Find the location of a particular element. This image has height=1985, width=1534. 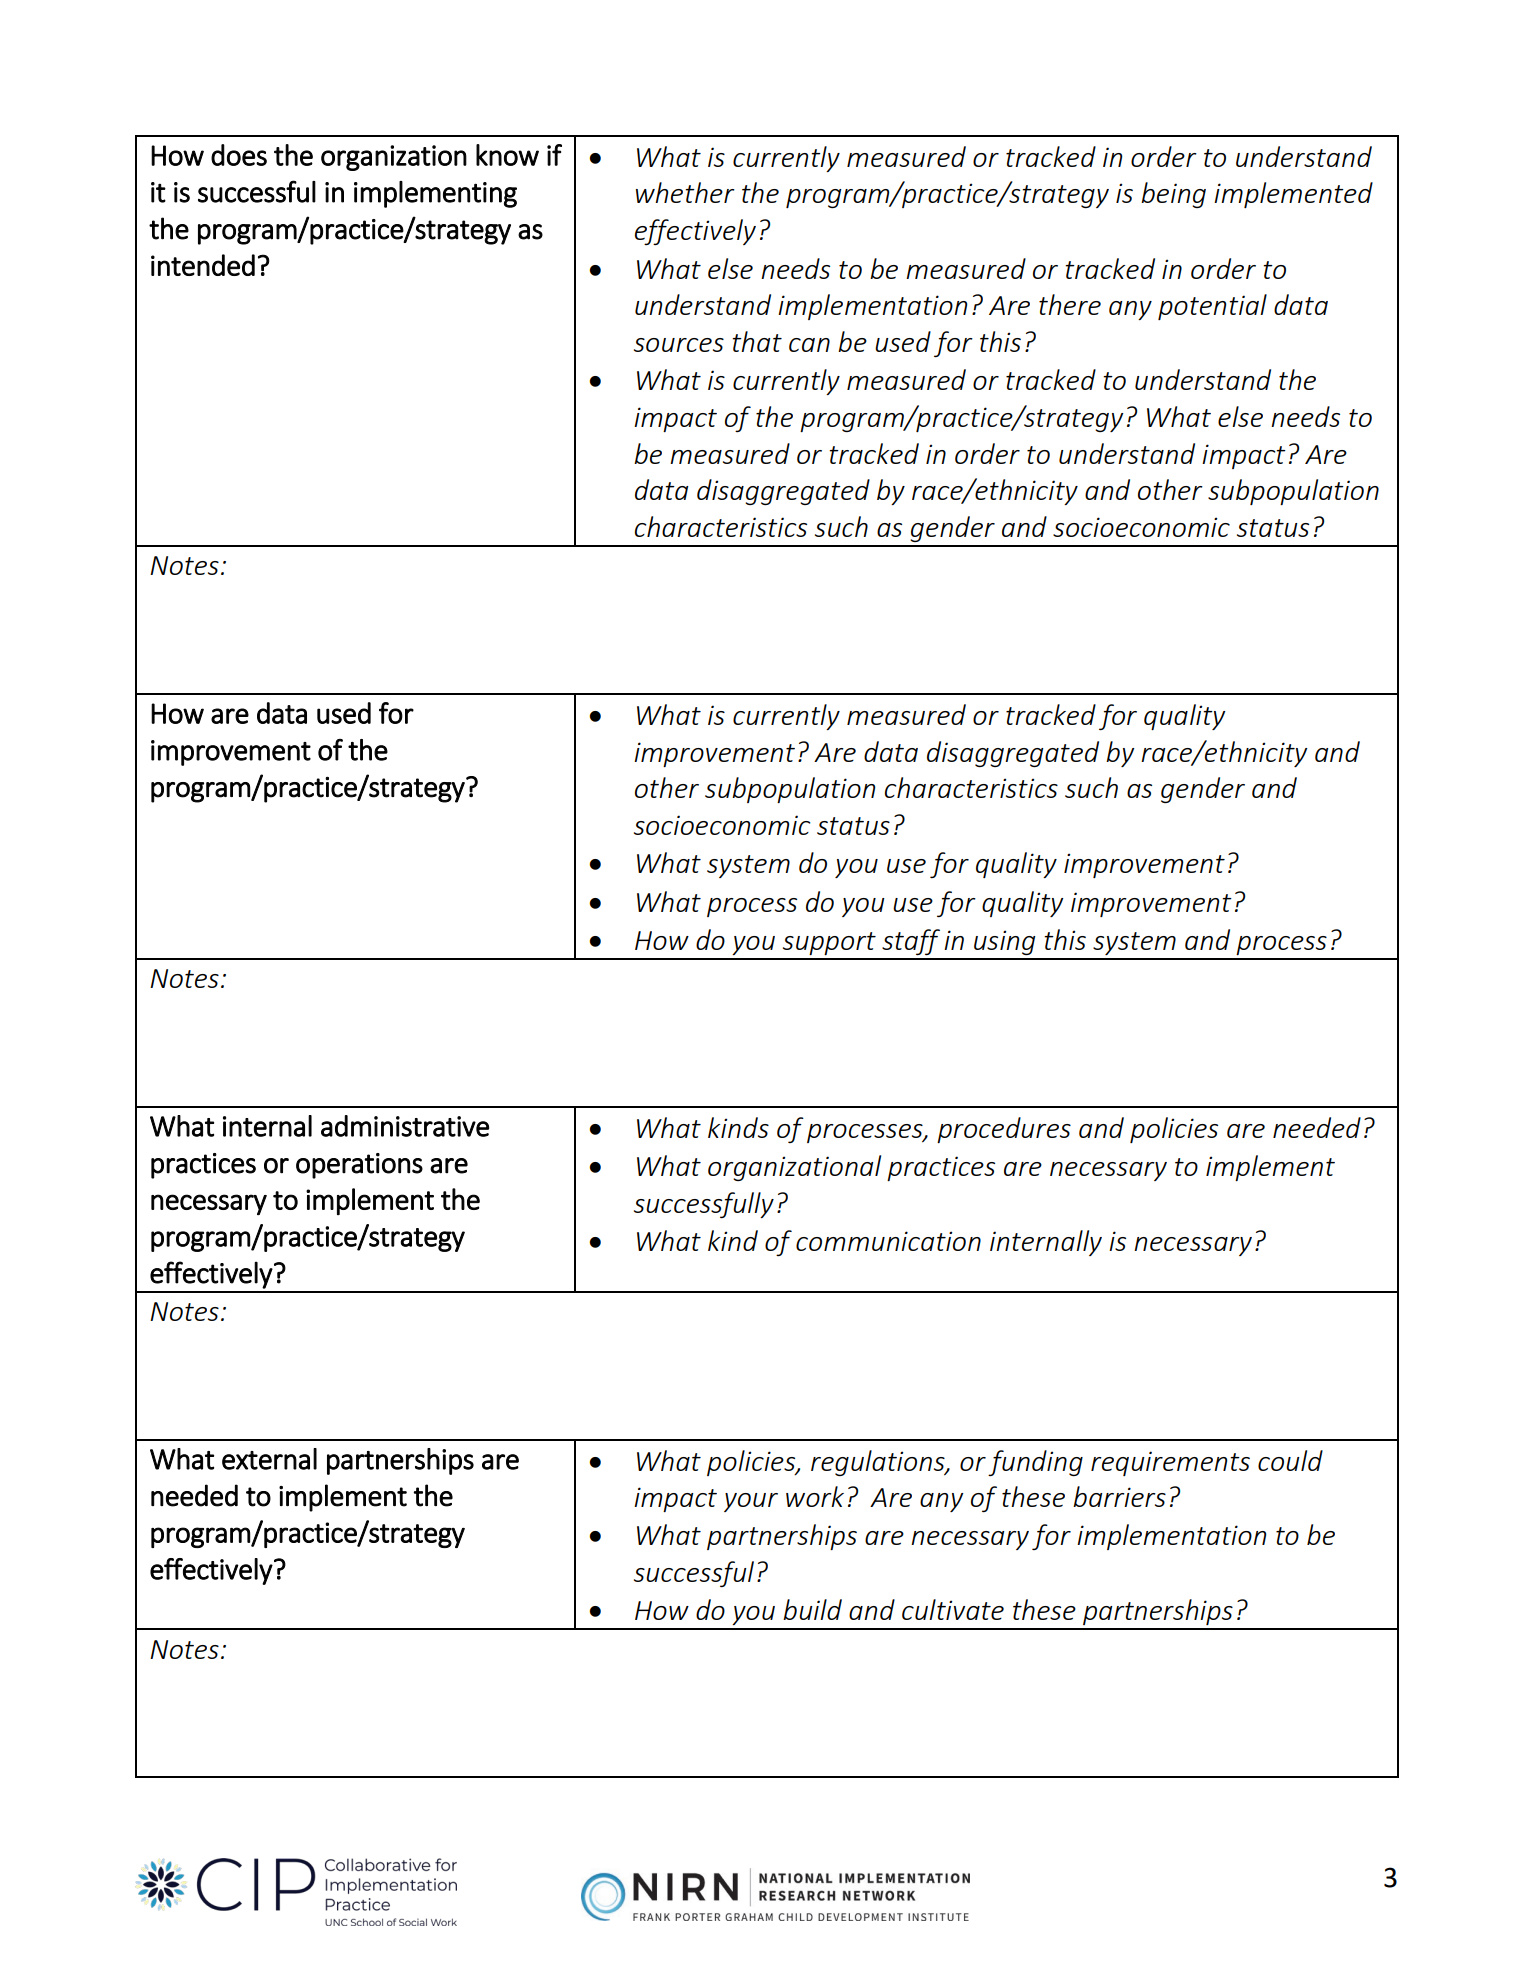

whether is located at coordinates (685, 192).
